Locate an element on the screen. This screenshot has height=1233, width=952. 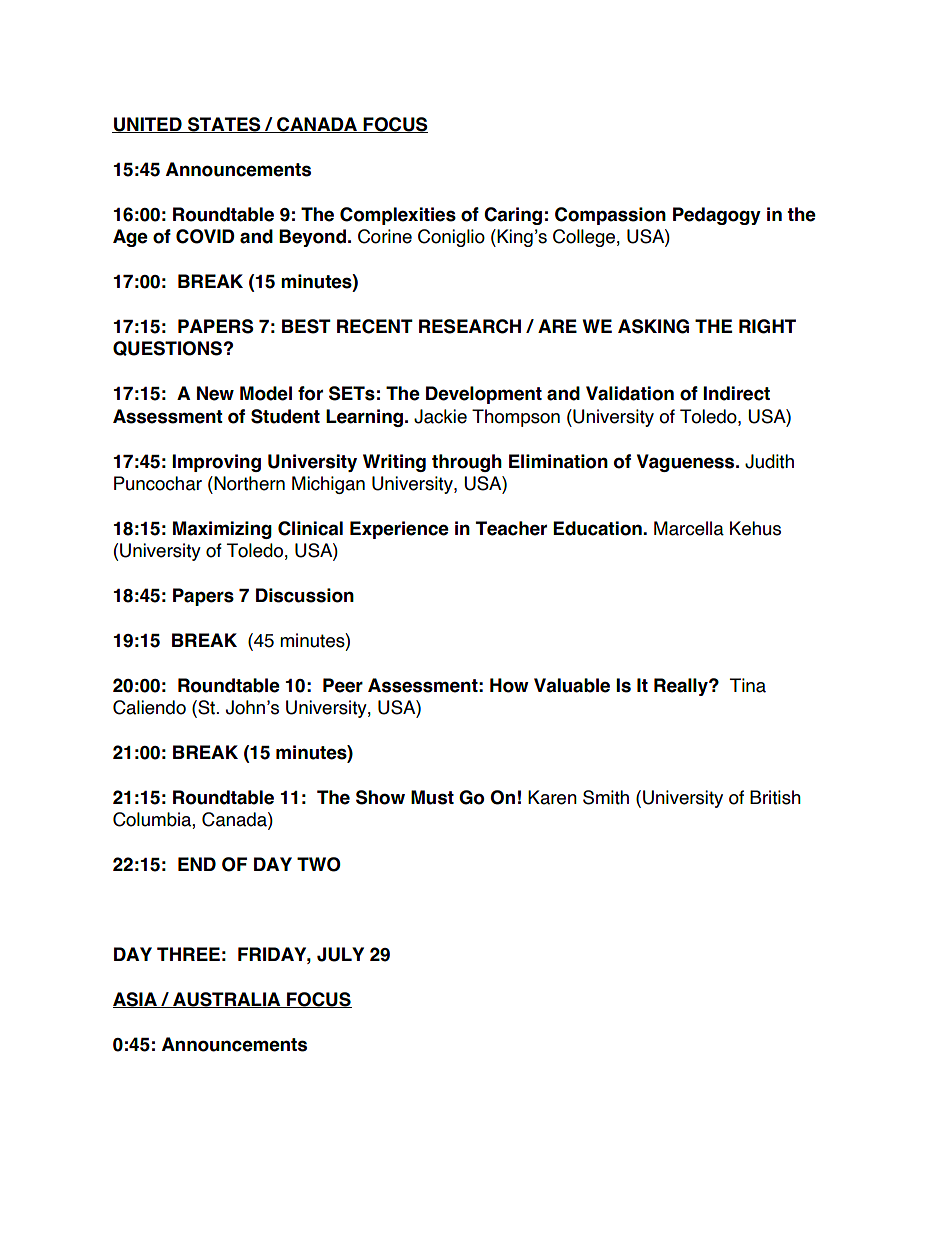
Pedagogy is located at coordinates (717, 216).
